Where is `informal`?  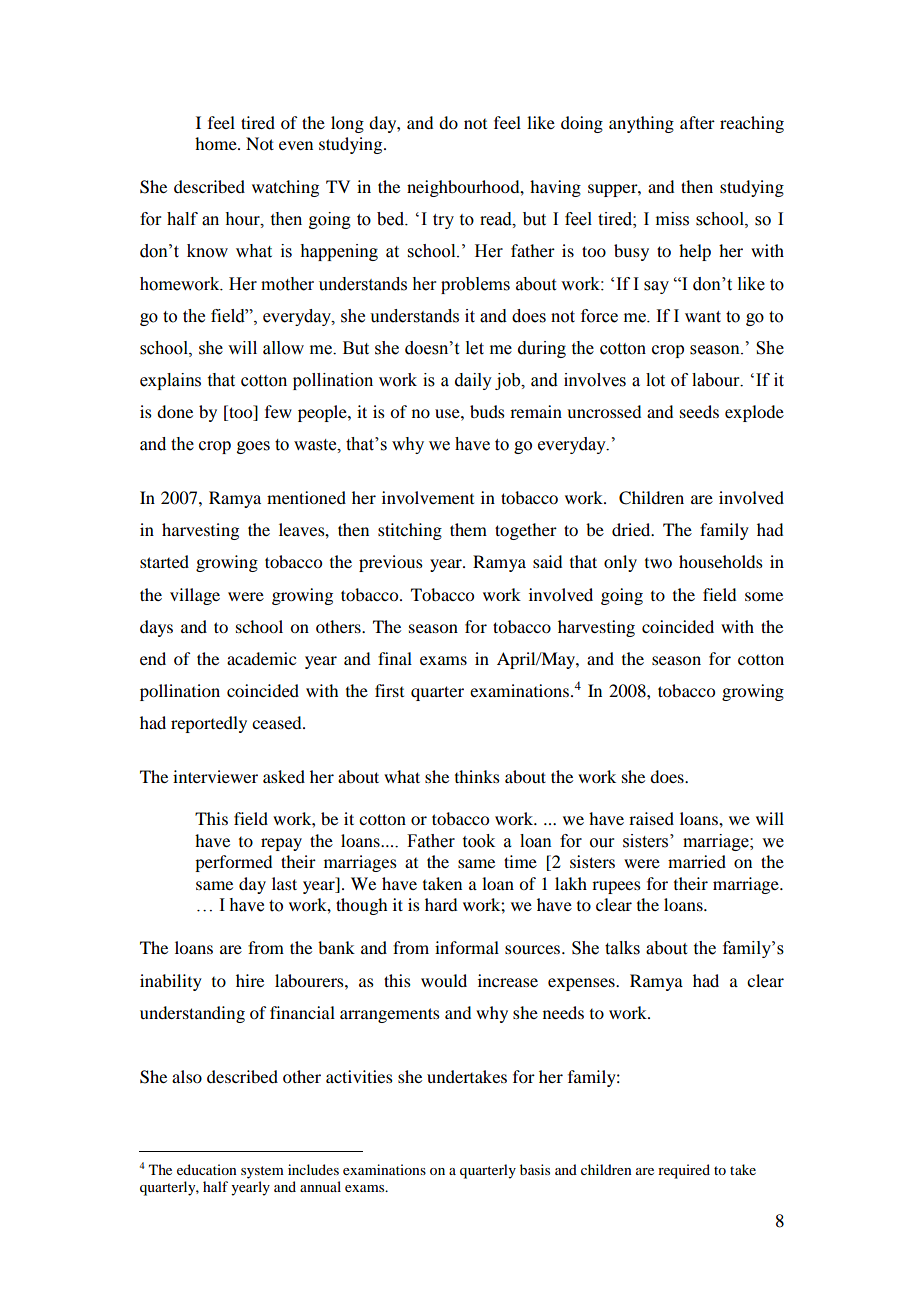
informal is located at coordinates (467, 947).
